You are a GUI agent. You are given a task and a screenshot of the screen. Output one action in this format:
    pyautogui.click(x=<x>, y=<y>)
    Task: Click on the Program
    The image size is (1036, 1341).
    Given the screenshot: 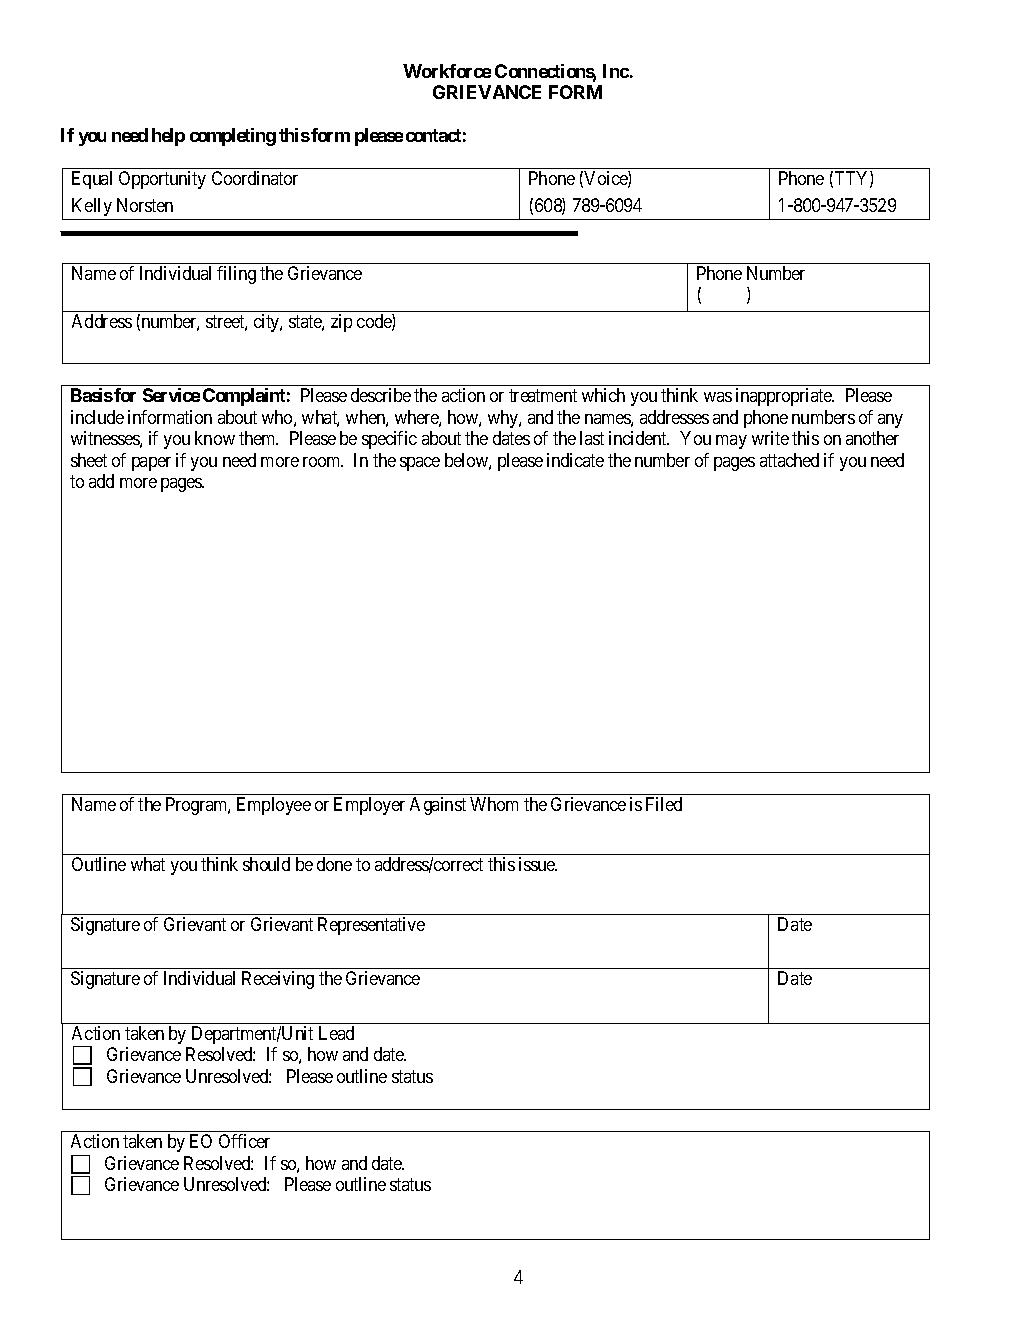 What is the action you would take?
    pyautogui.click(x=198, y=806)
